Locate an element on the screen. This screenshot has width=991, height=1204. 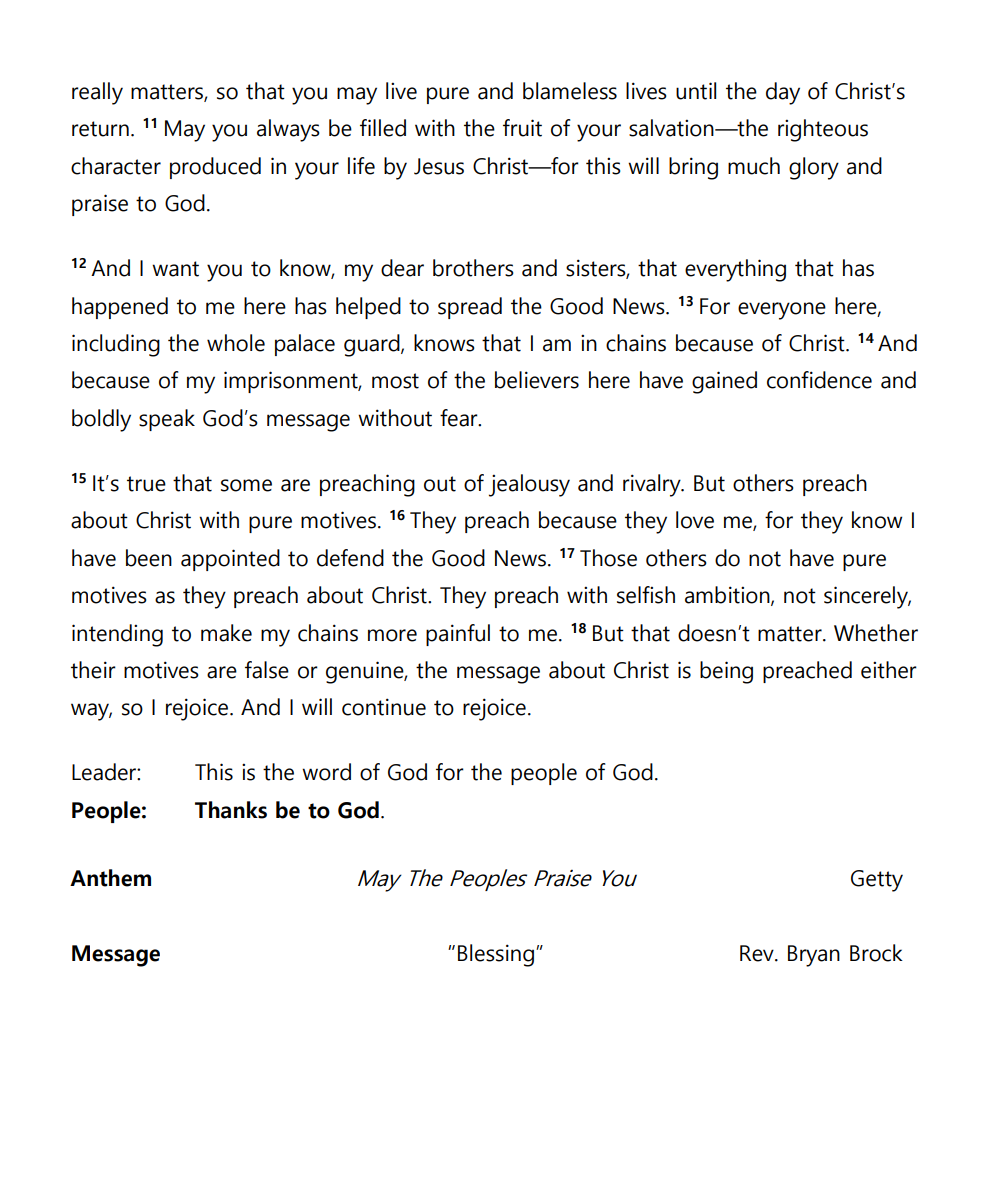
continue is located at coordinates (384, 707).
